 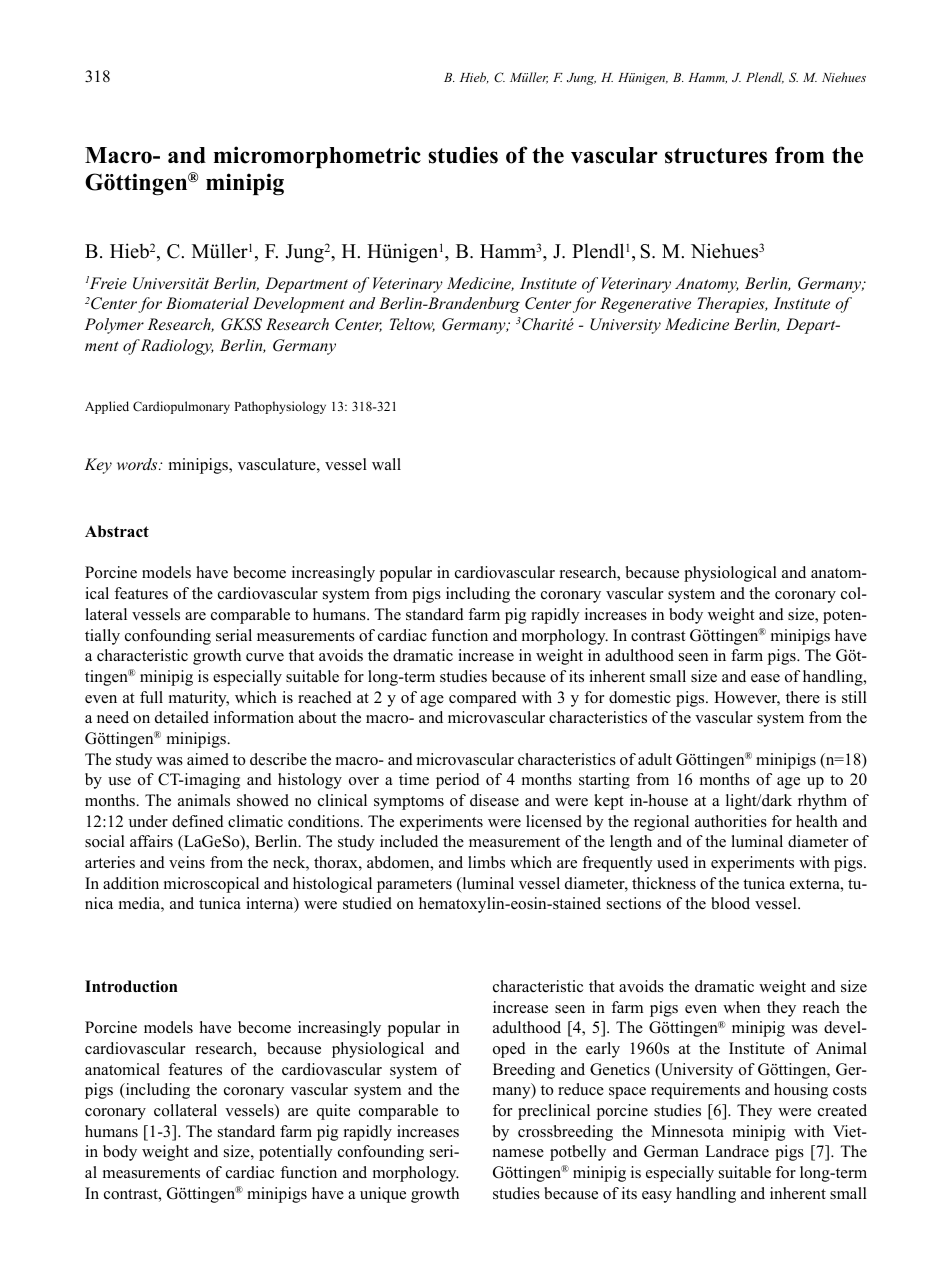 What do you see at coordinates (803, 697) in the screenshot?
I see `there` at bounding box center [803, 697].
